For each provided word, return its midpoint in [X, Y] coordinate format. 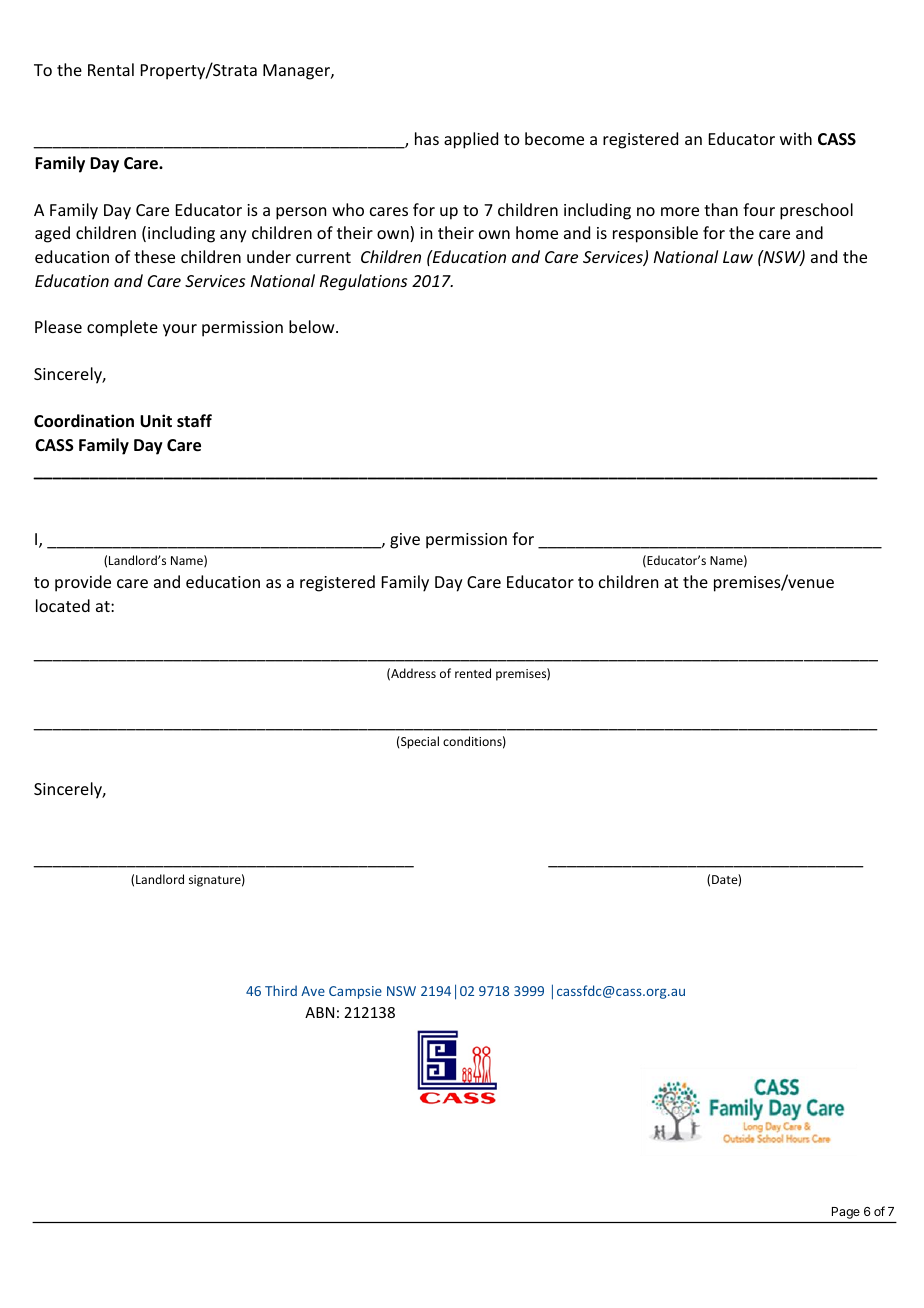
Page [846, 1213]
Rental [111, 69]
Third [281, 990]
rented [473, 673]
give [405, 541]
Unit [156, 421]
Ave [313, 991]
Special [419, 742]
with [796, 138]
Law [738, 257]
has [427, 138]
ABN [319, 1012]
